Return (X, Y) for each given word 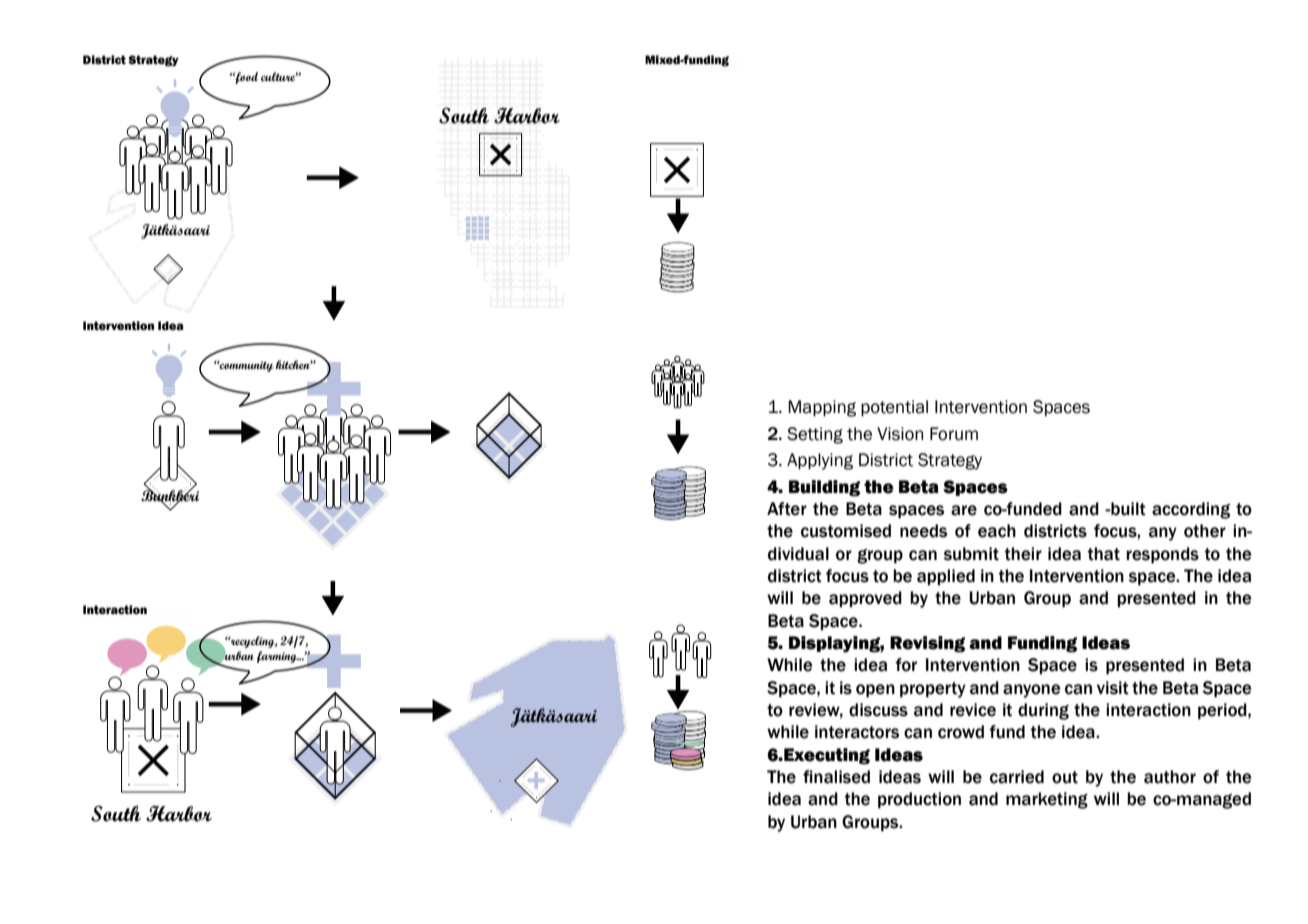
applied (946, 577)
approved (865, 599)
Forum (954, 434)
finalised (836, 777)
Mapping (822, 408)
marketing (1047, 800)
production (919, 800)
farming (278, 657)
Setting (815, 435)
